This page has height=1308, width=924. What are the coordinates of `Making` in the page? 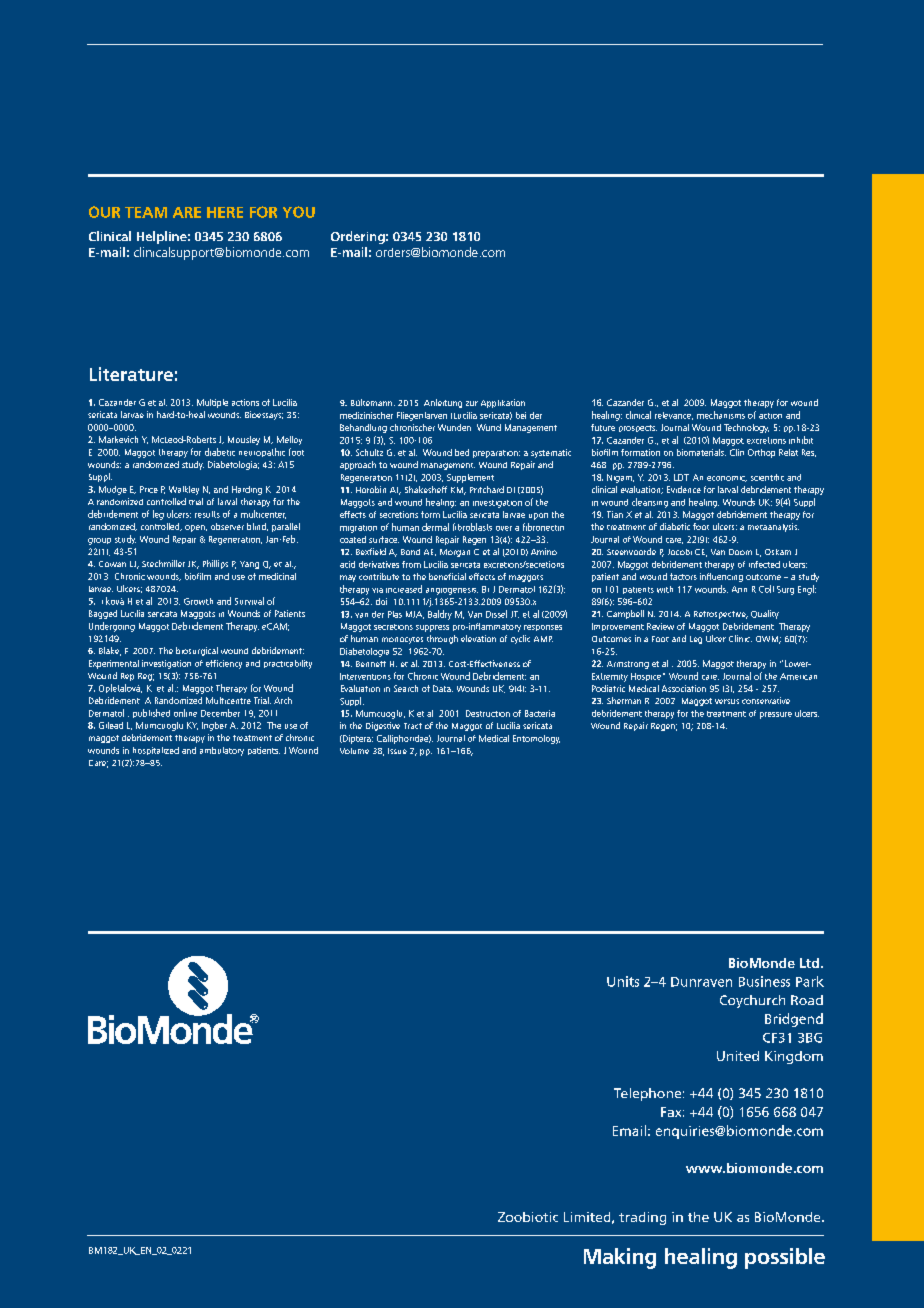 It's located at (620, 1258).
